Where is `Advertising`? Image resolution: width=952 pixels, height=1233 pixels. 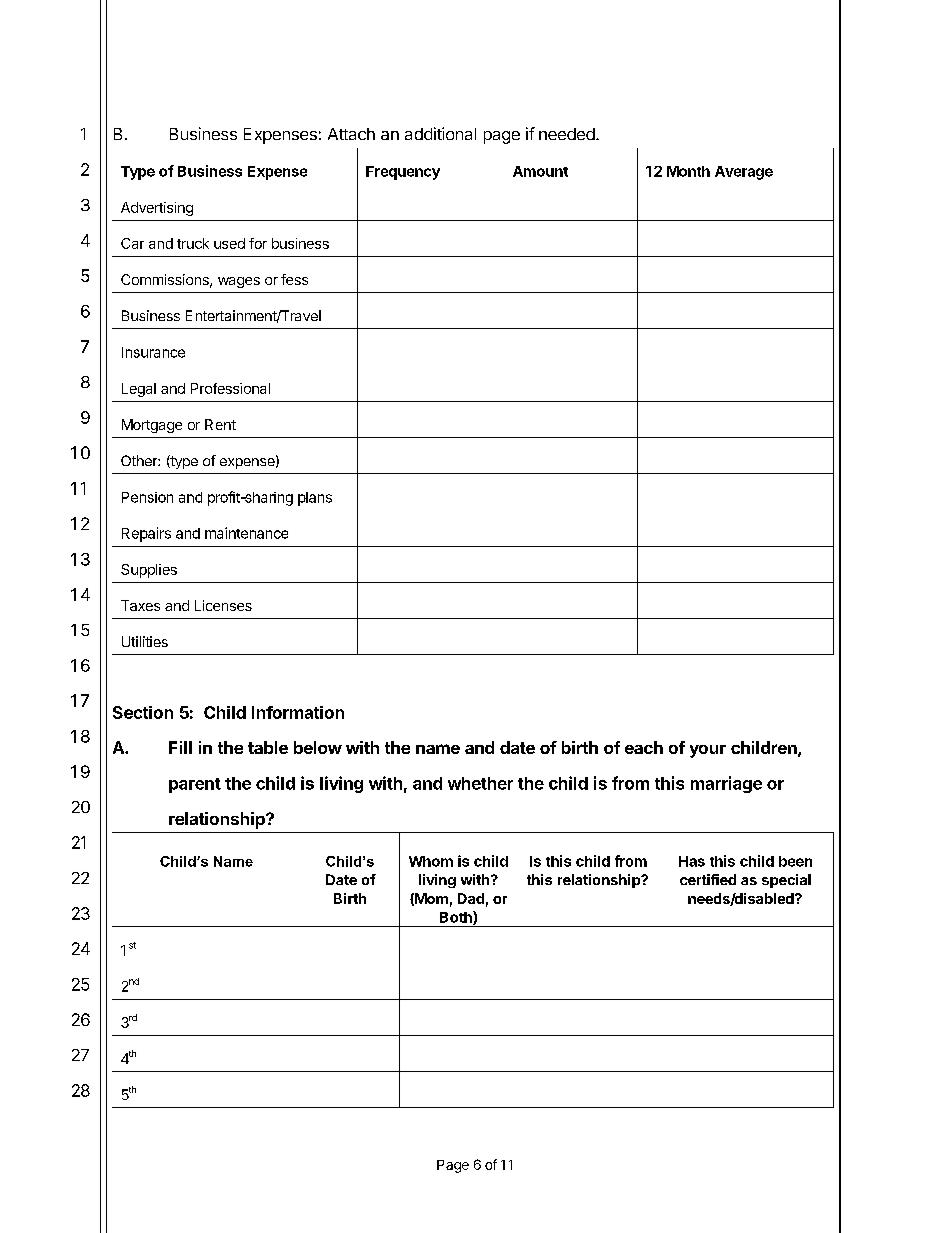
Advertising is located at coordinates (157, 209).
